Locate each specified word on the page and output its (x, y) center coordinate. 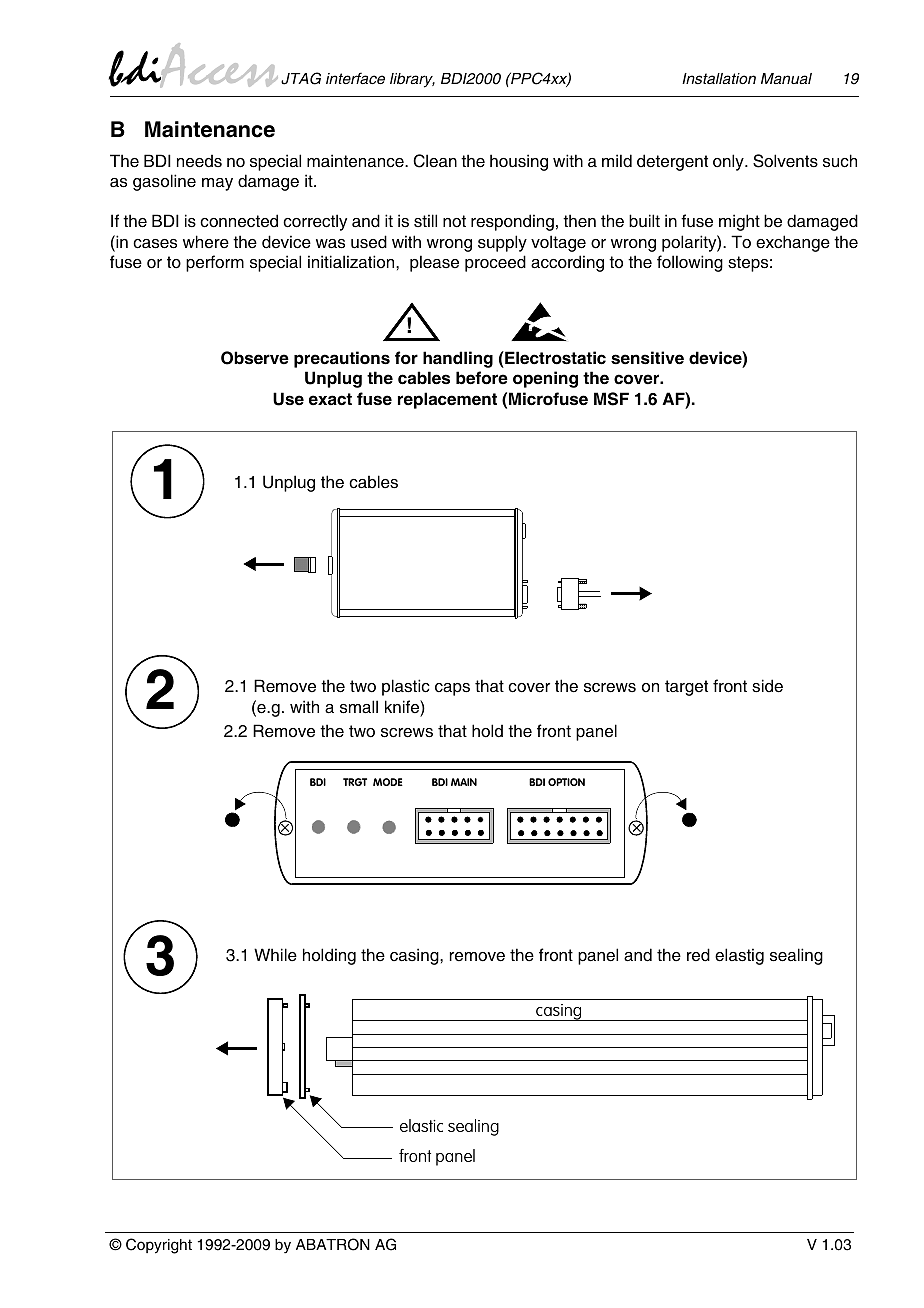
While (275, 955)
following (690, 263)
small (359, 707)
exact (330, 399)
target (686, 688)
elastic (421, 1125)
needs (199, 161)
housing (519, 162)
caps (452, 689)
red (698, 955)
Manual (786, 78)
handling (458, 359)
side (767, 686)
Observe (255, 358)
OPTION (566, 782)
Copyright (159, 1246)
